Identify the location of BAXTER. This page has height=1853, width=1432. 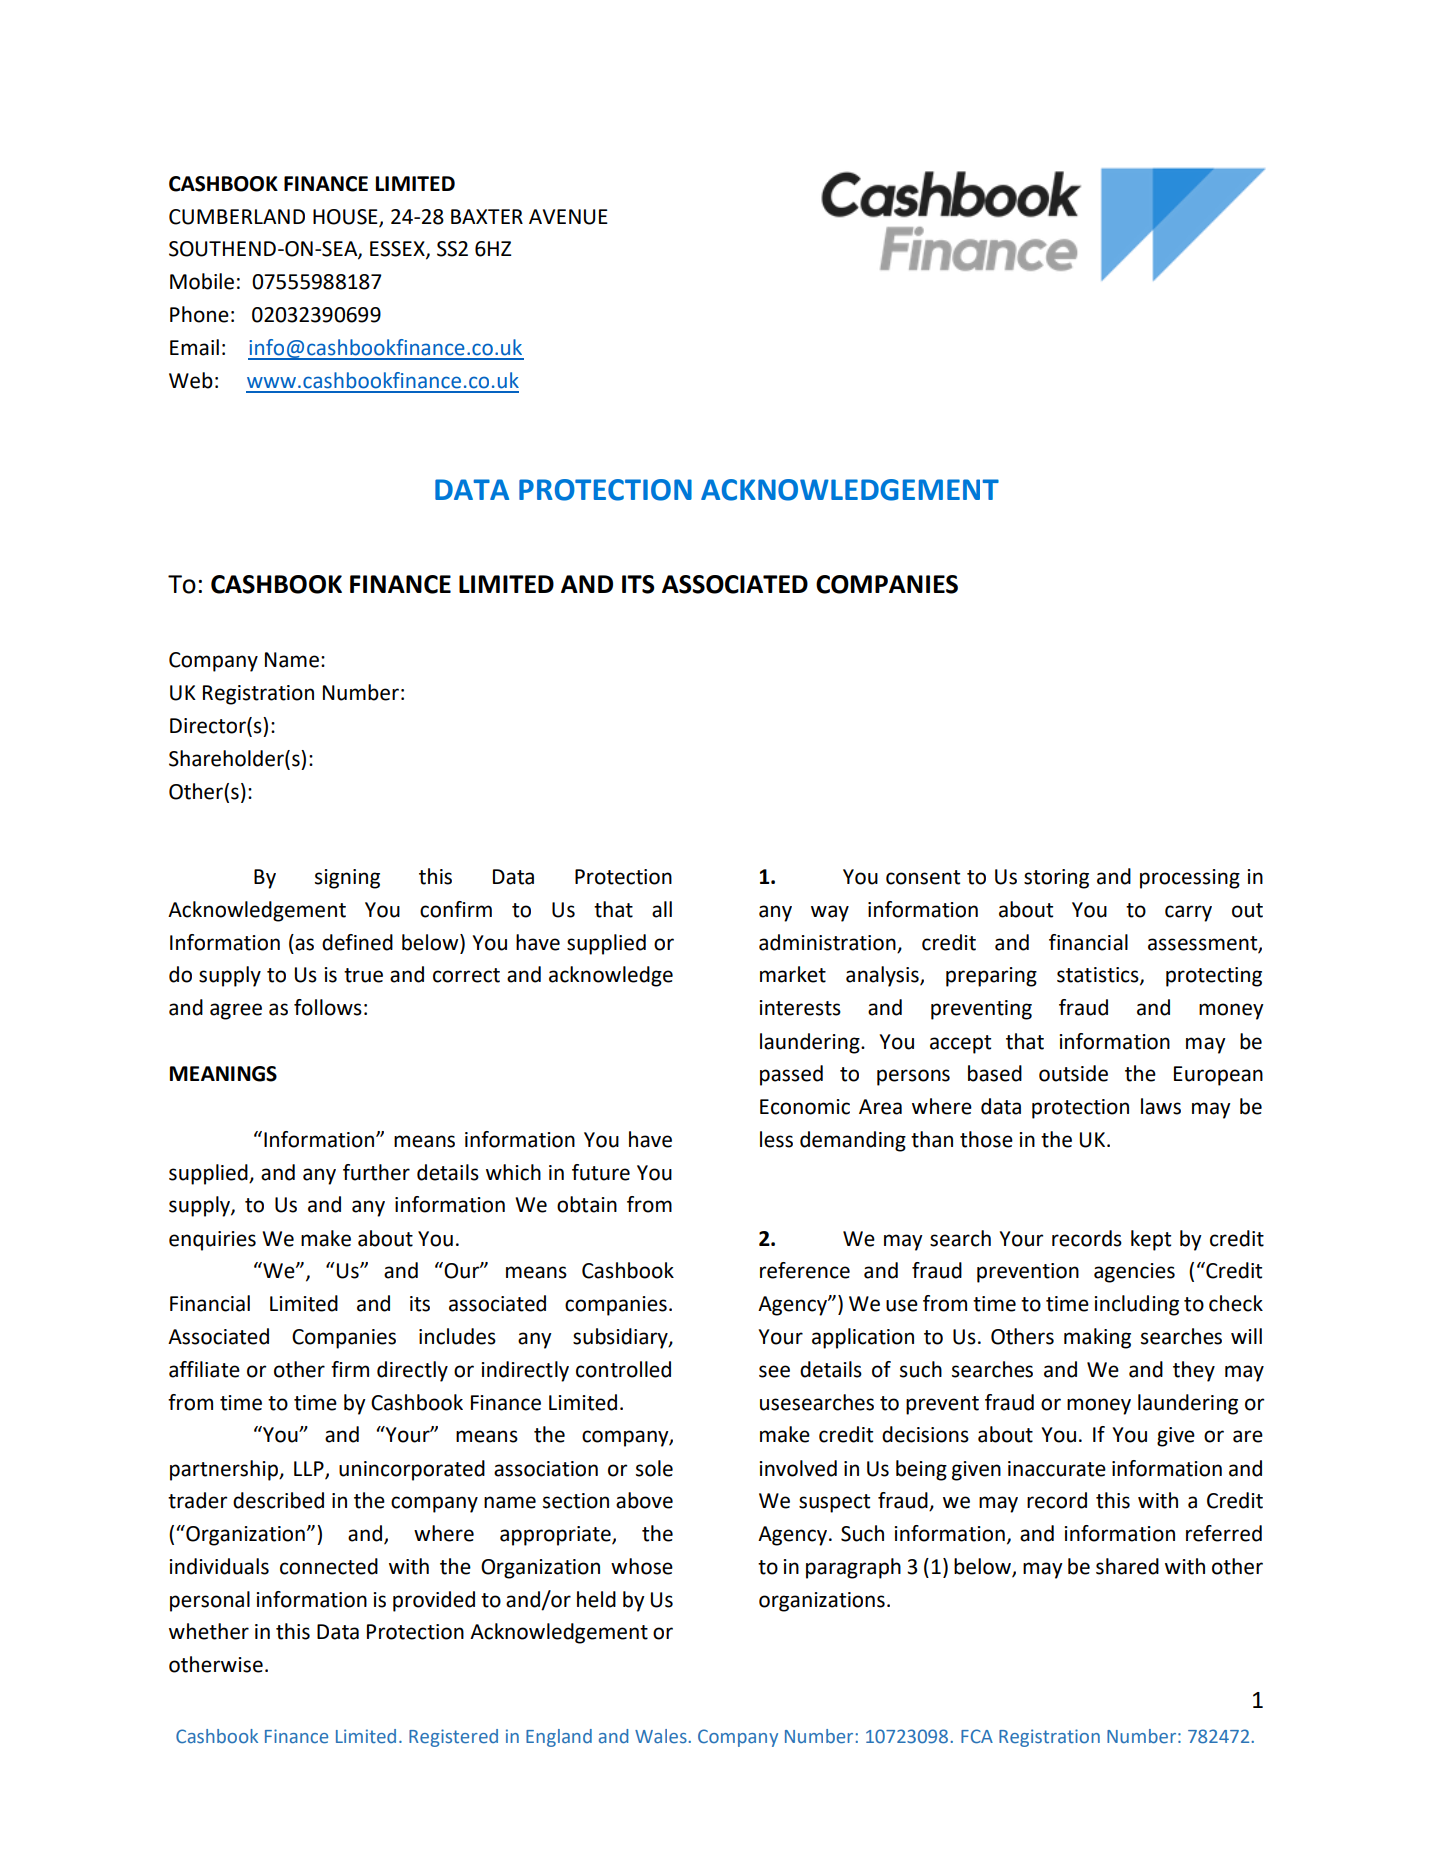
(487, 216).
